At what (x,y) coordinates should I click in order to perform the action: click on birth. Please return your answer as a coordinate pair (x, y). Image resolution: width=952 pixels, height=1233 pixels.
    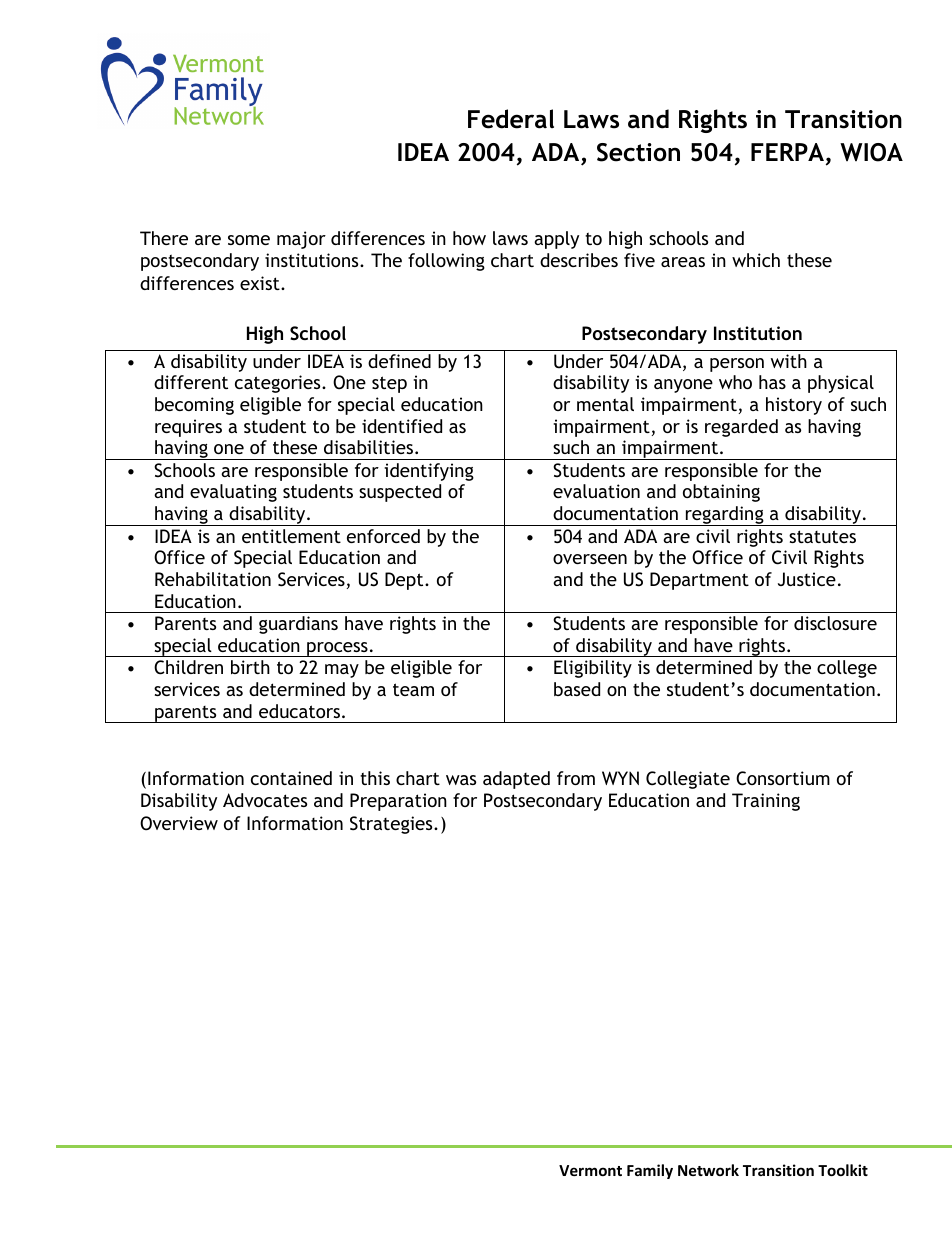
    Looking at the image, I should click on (250, 667).
